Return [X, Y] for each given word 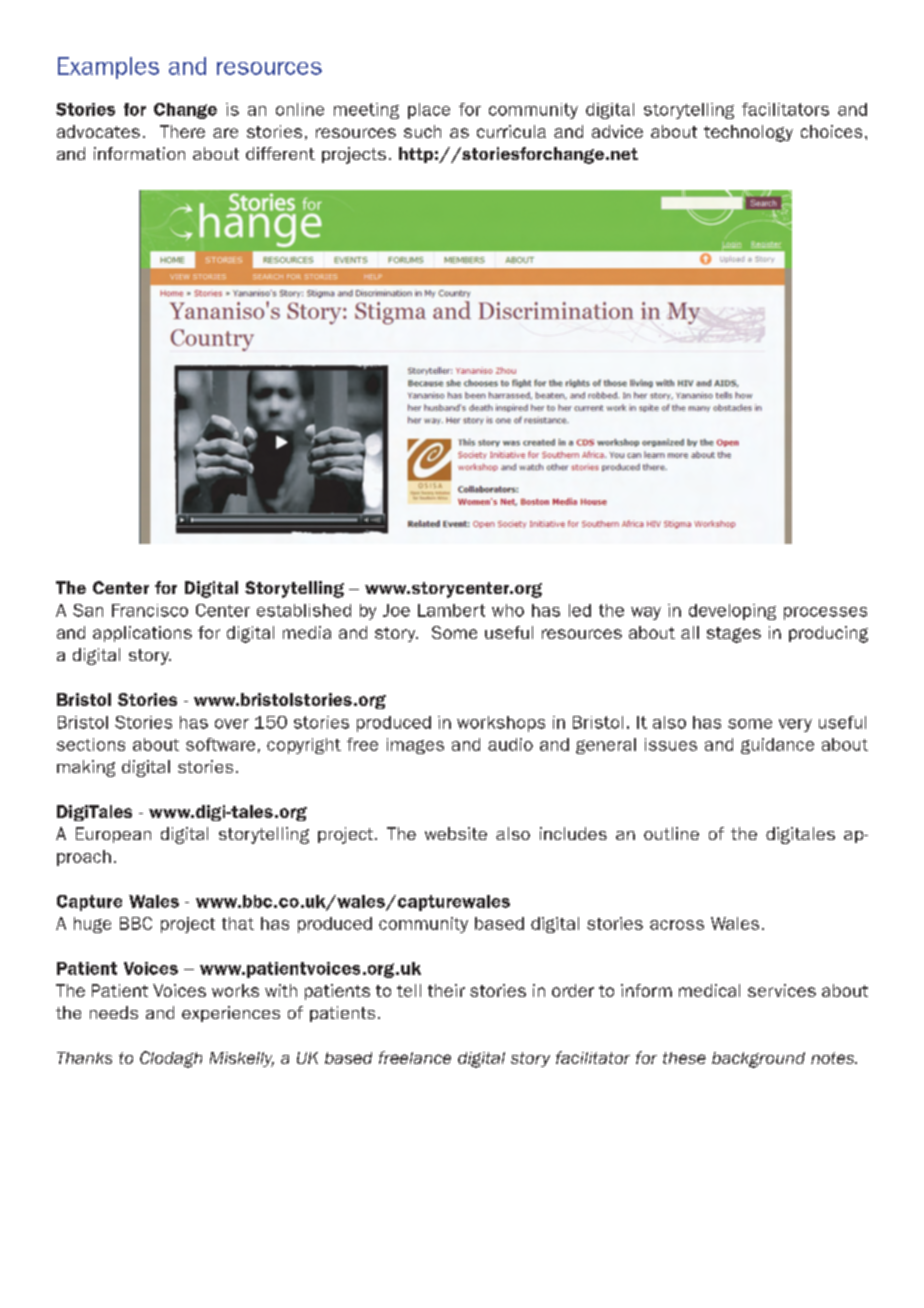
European [113, 835]
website [456, 833]
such [422, 131]
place [429, 111]
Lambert [451, 610]
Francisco [150, 610]
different [280, 153]
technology [748, 133]
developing [732, 612]
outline [671, 833]
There [182, 131]
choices [831, 131]
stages [734, 635]
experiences [231, 1014]
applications [142, 634]
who [508, 610]
